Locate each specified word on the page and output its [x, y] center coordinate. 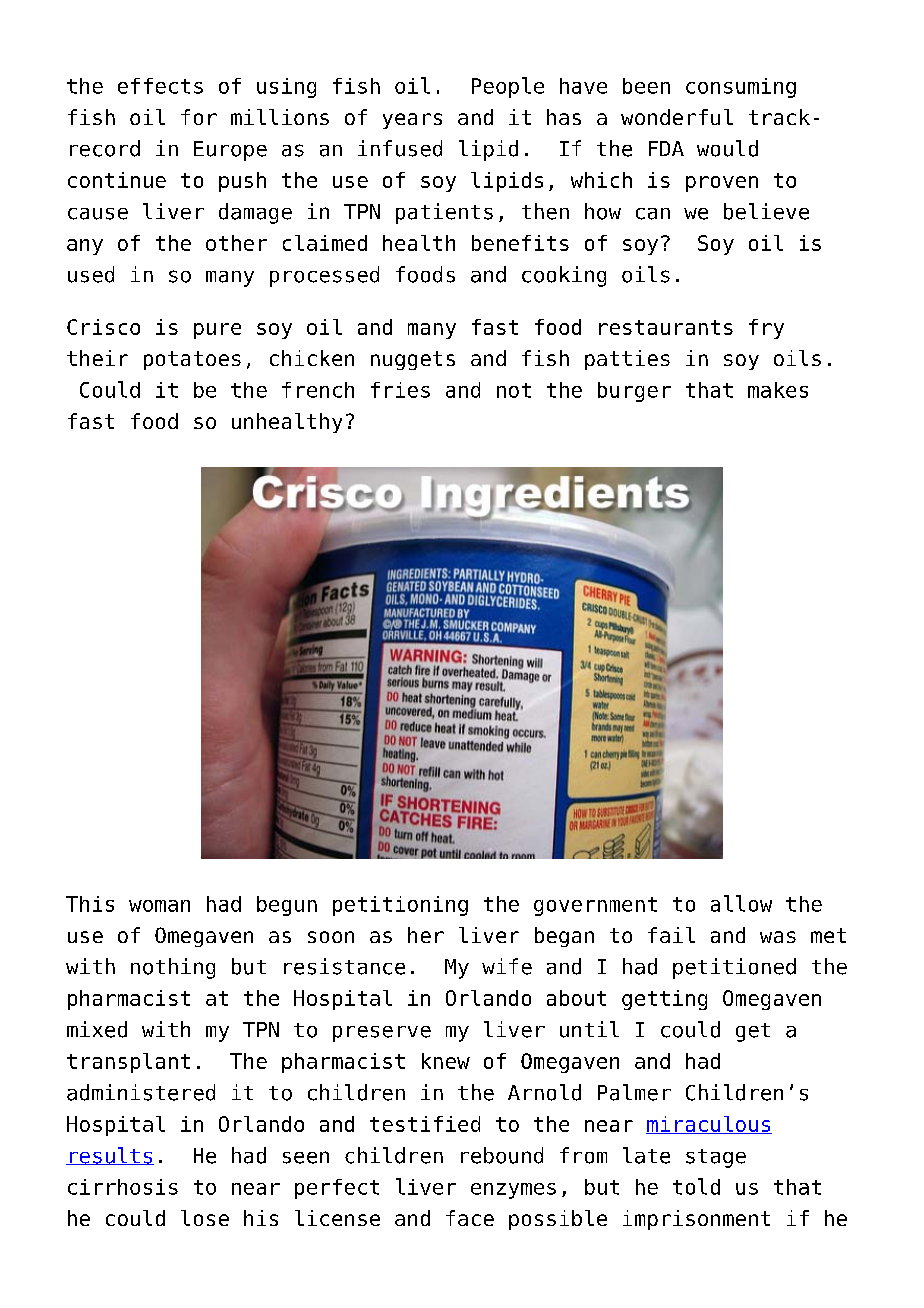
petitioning [400, 906]
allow [741, 903]
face [470, 1218]
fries [400, 390]
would [727, 148]
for [199, 117]
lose [205, 1218]
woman [159, 906]
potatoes [192, 360]
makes [778, 390]
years [412, 121]
